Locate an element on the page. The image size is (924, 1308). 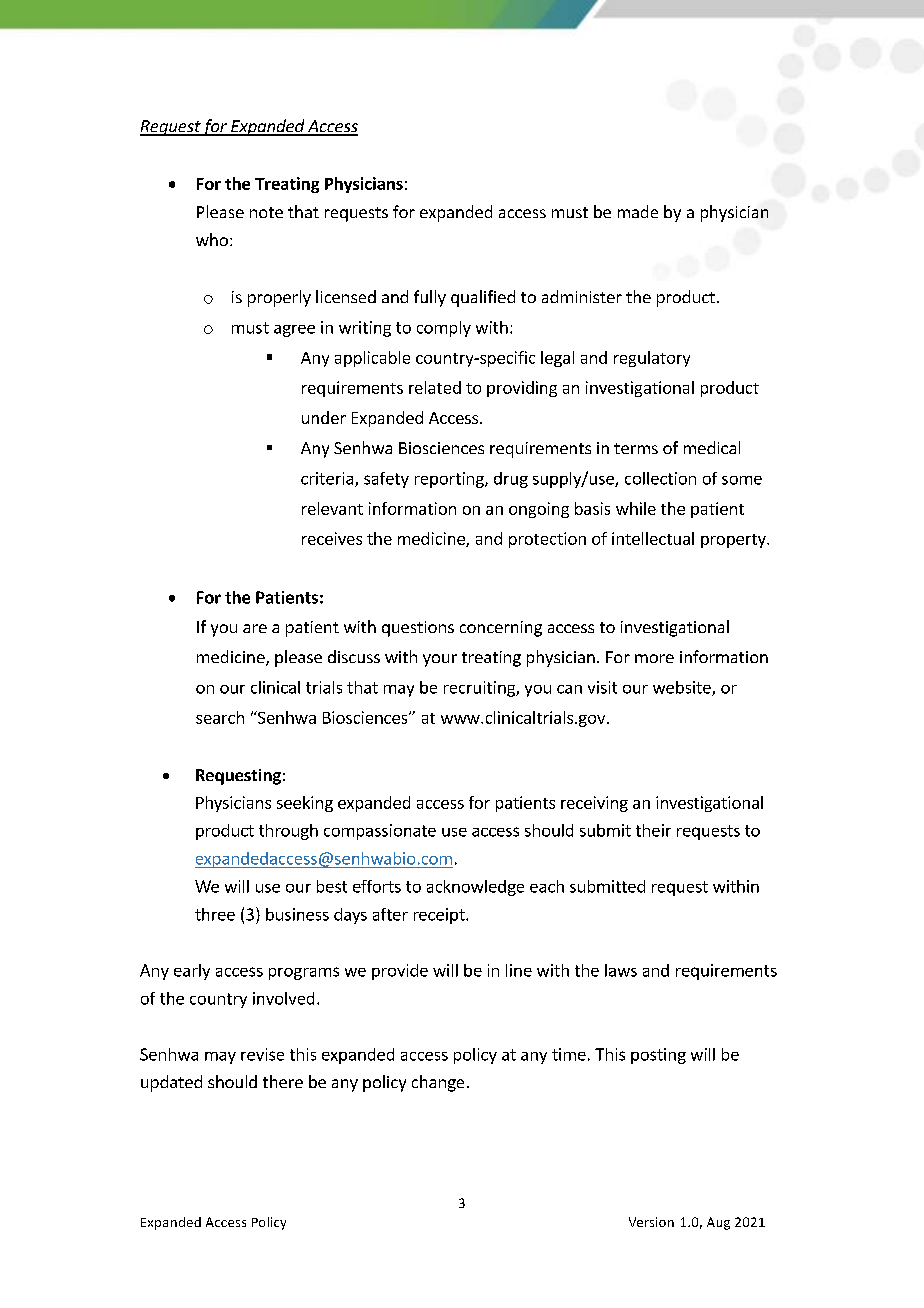
are is located at coordinates (255, 628).
